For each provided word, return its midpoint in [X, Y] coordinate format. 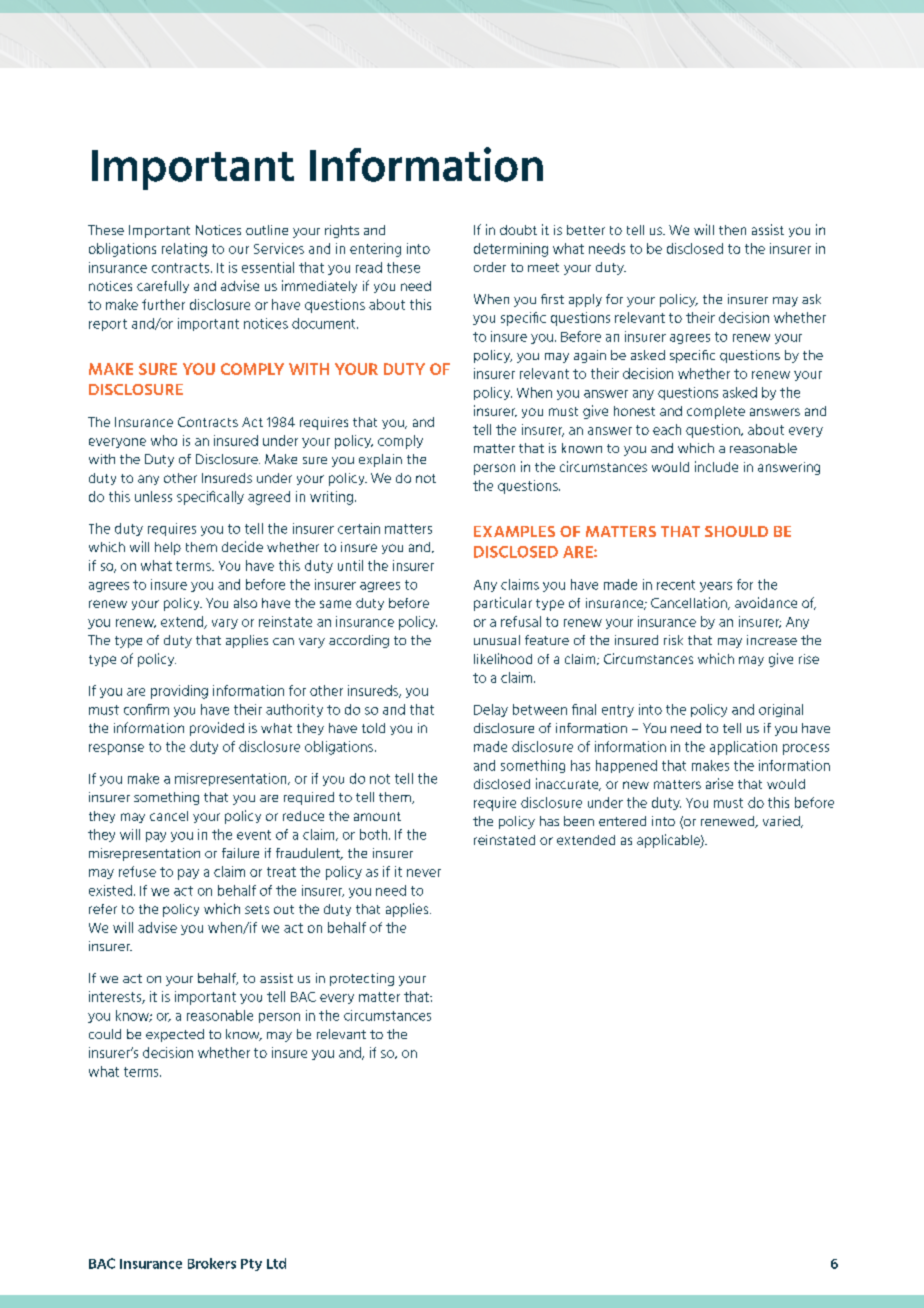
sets [257, 909]
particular [503, 604]
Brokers [212, 1263]
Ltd [276, 1263]
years [716, 587]
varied [782, 822]
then [732, 230]
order [490, 267]
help [168, 548]
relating [184, 250]
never [424, 873]
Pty [251, 1265]
